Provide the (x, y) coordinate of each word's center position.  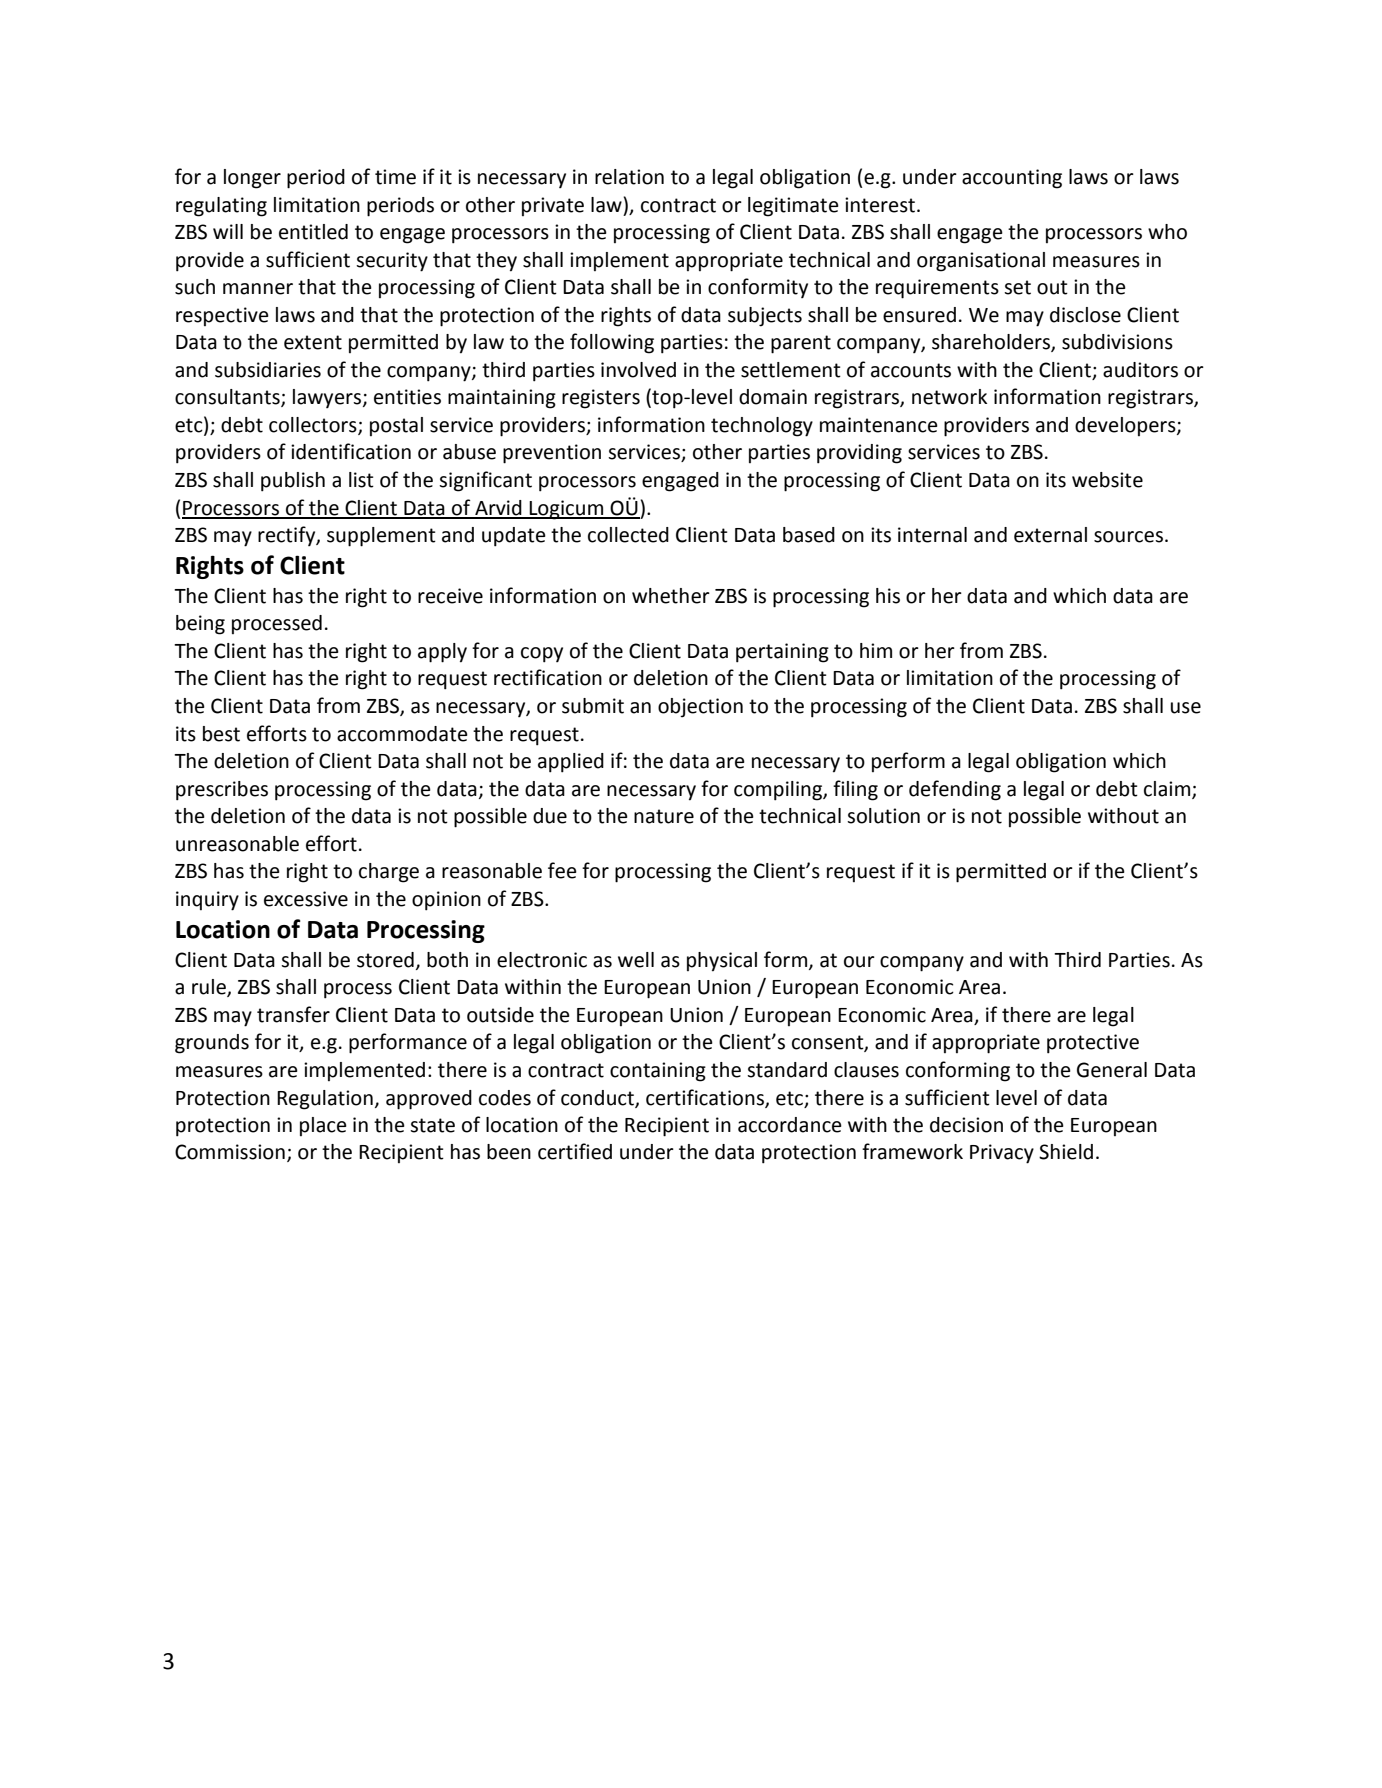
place (323, 1126)
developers (1126, 426)
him (876, 650)
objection (700, 708)
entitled (313, 232)
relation (629, 177)
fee (562, 870)
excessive (306, 899)
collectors (314, 426)
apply (442, 653)
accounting (1012, 179)
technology (762, 427)
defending (955, 790)
